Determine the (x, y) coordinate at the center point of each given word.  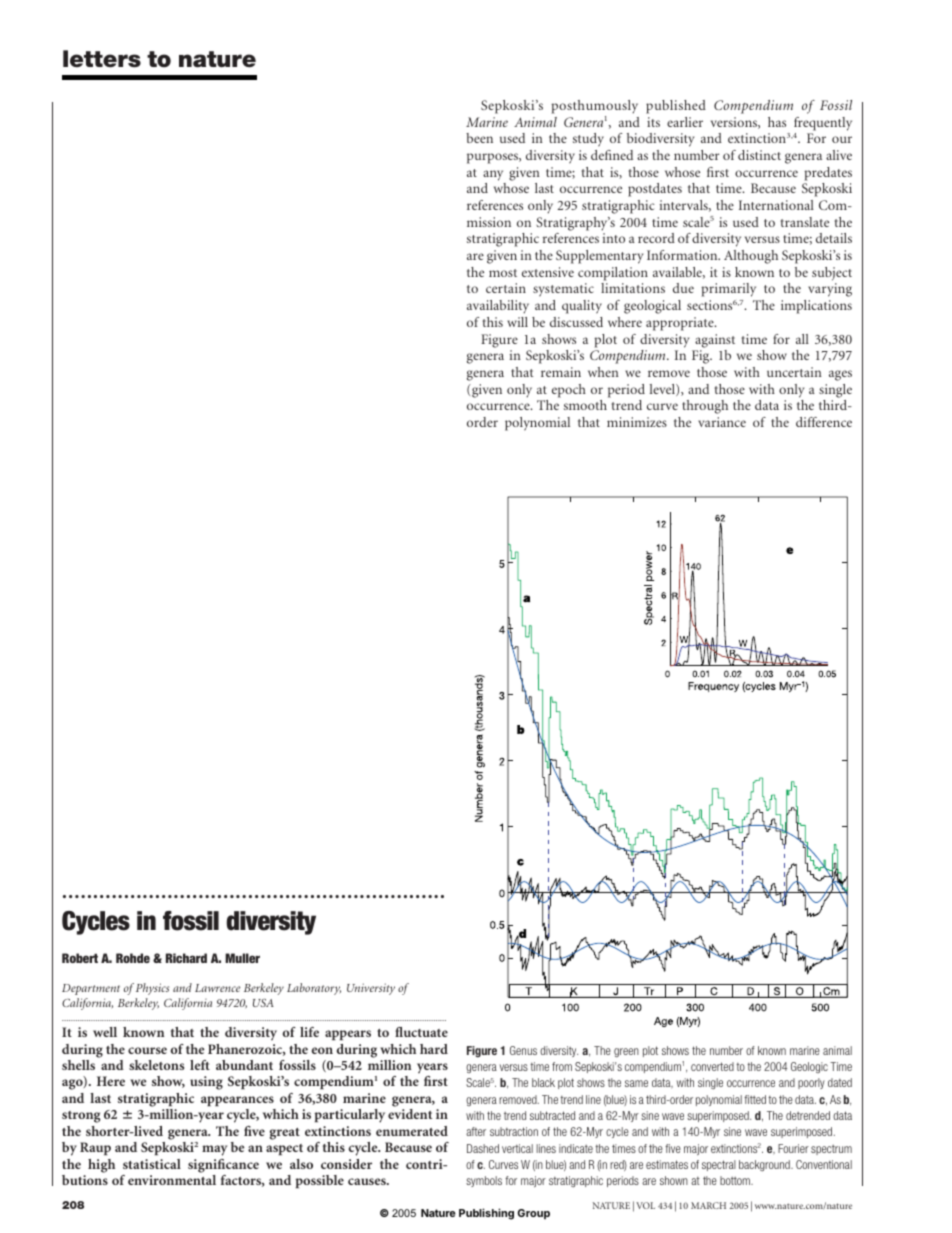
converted (712, 1066)
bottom (736, 1180)
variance (722, 422)
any (493, 175)
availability (498, 307)
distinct (759, 155)
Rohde (133, 958)
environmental (172, 1180)
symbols (484, 1181)
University (371, 989)
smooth (585, 405)
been (479, 138)
